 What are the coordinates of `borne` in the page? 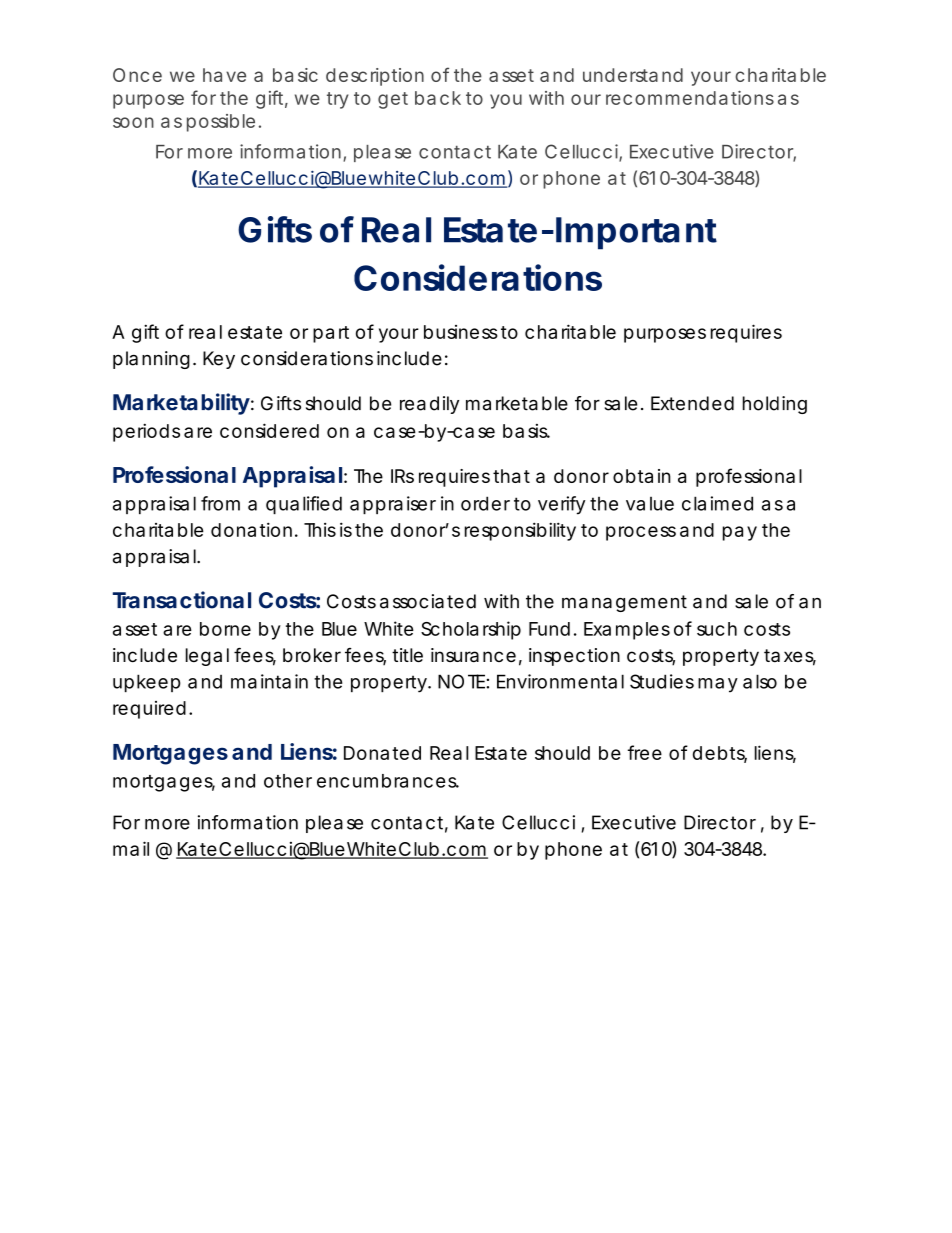 It's located at (225, 629).
